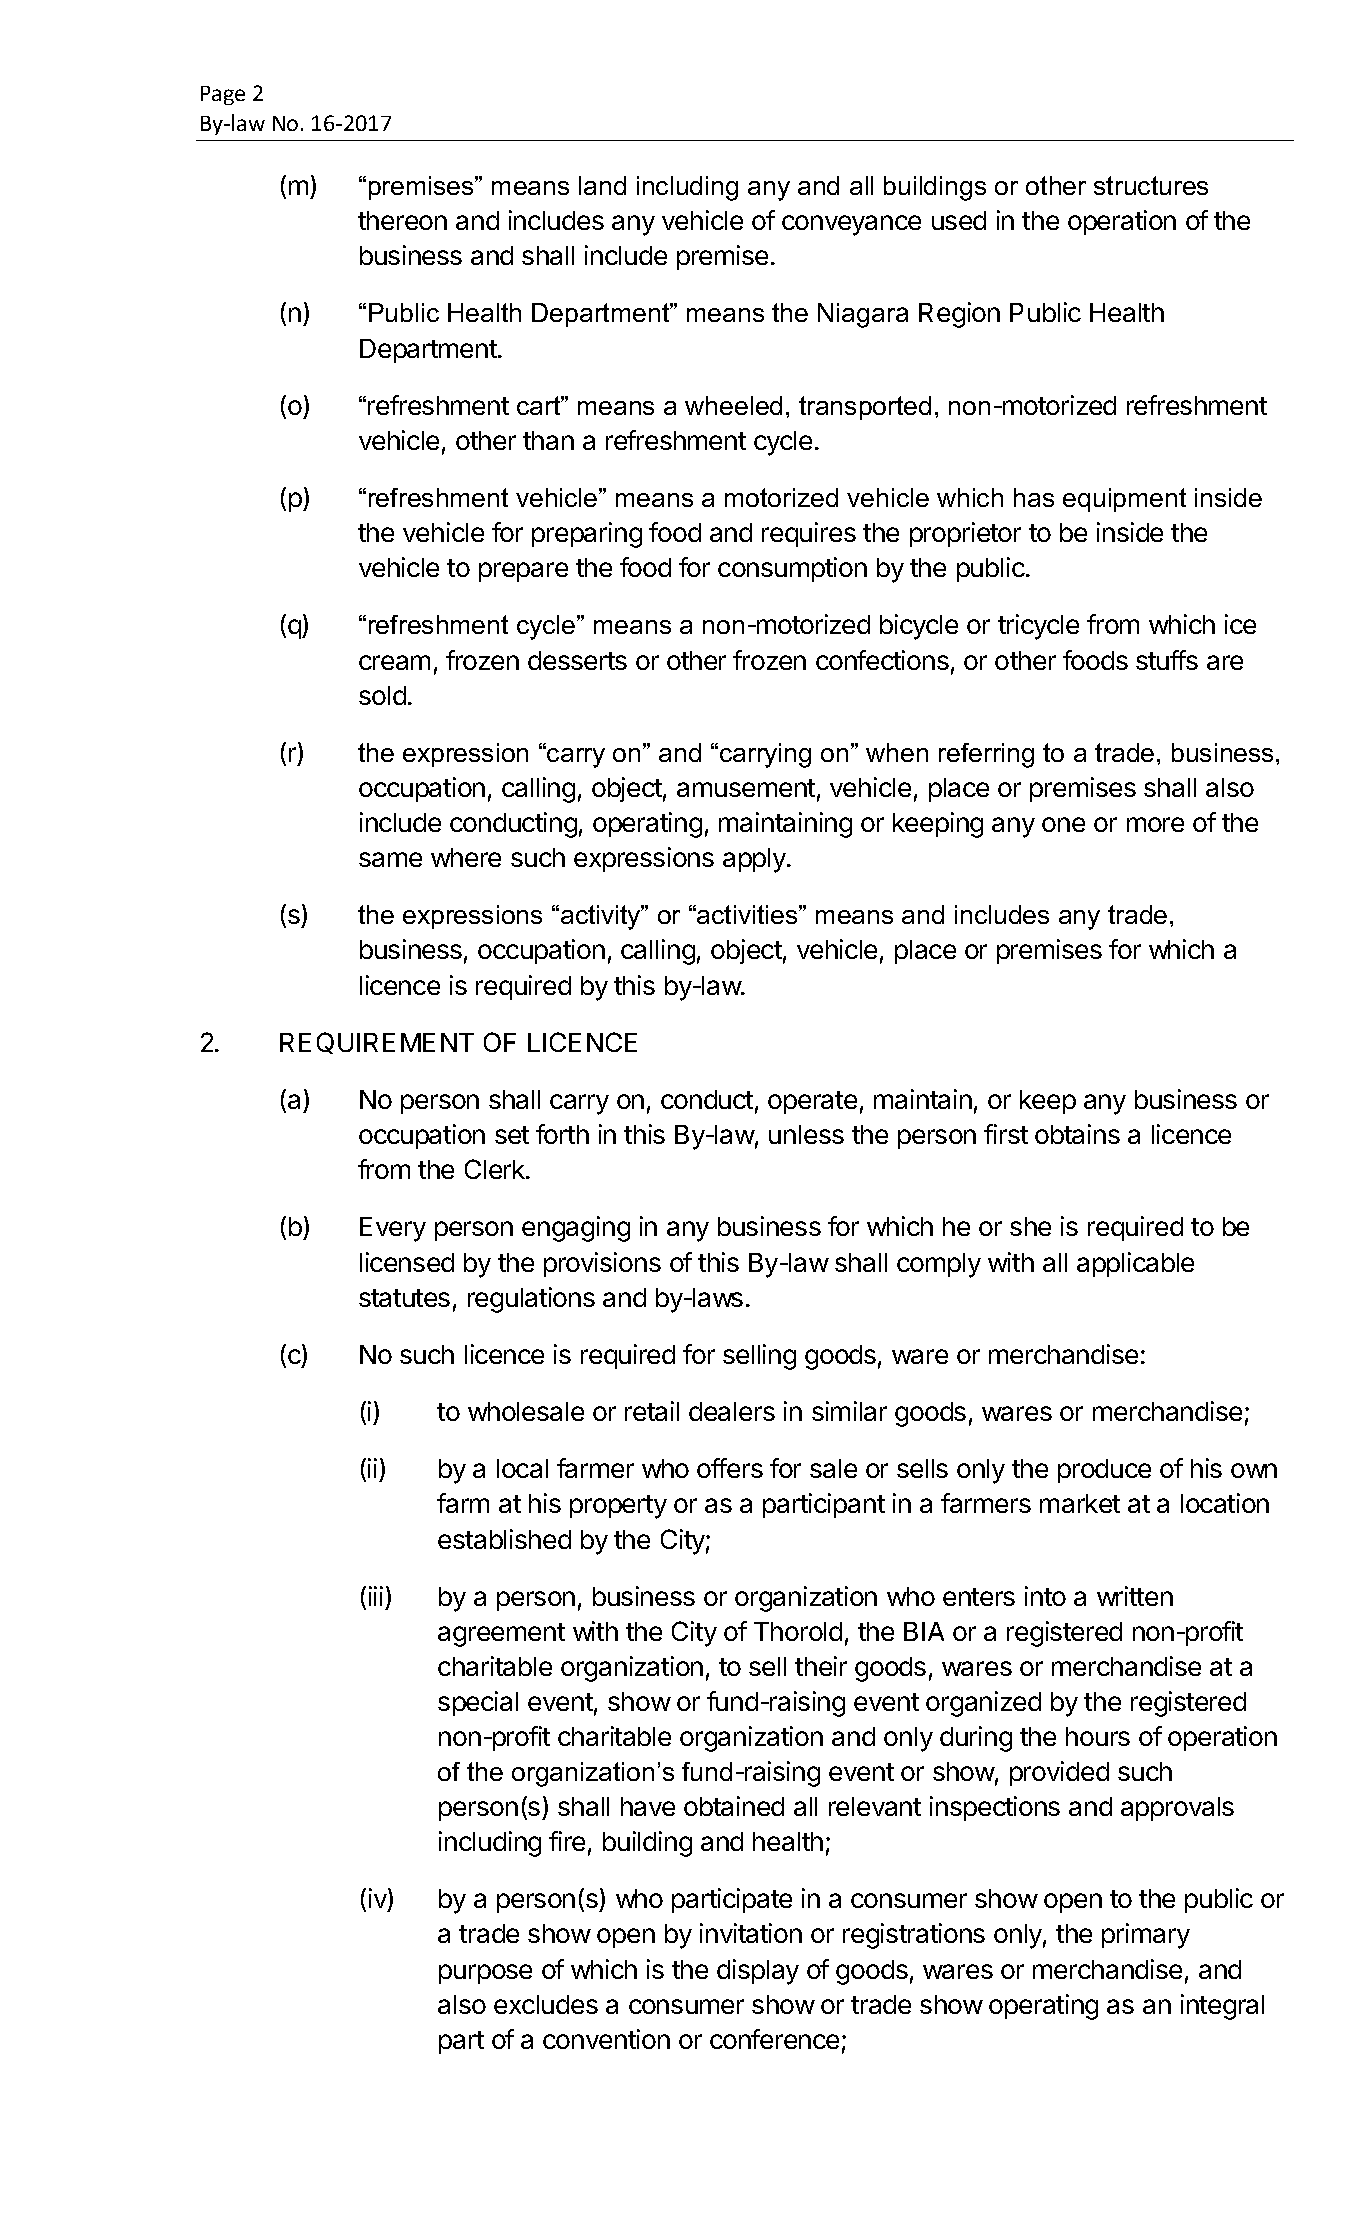 This page has height=2229, width=1353. I want to click on produce, so click(1104, 1471).
